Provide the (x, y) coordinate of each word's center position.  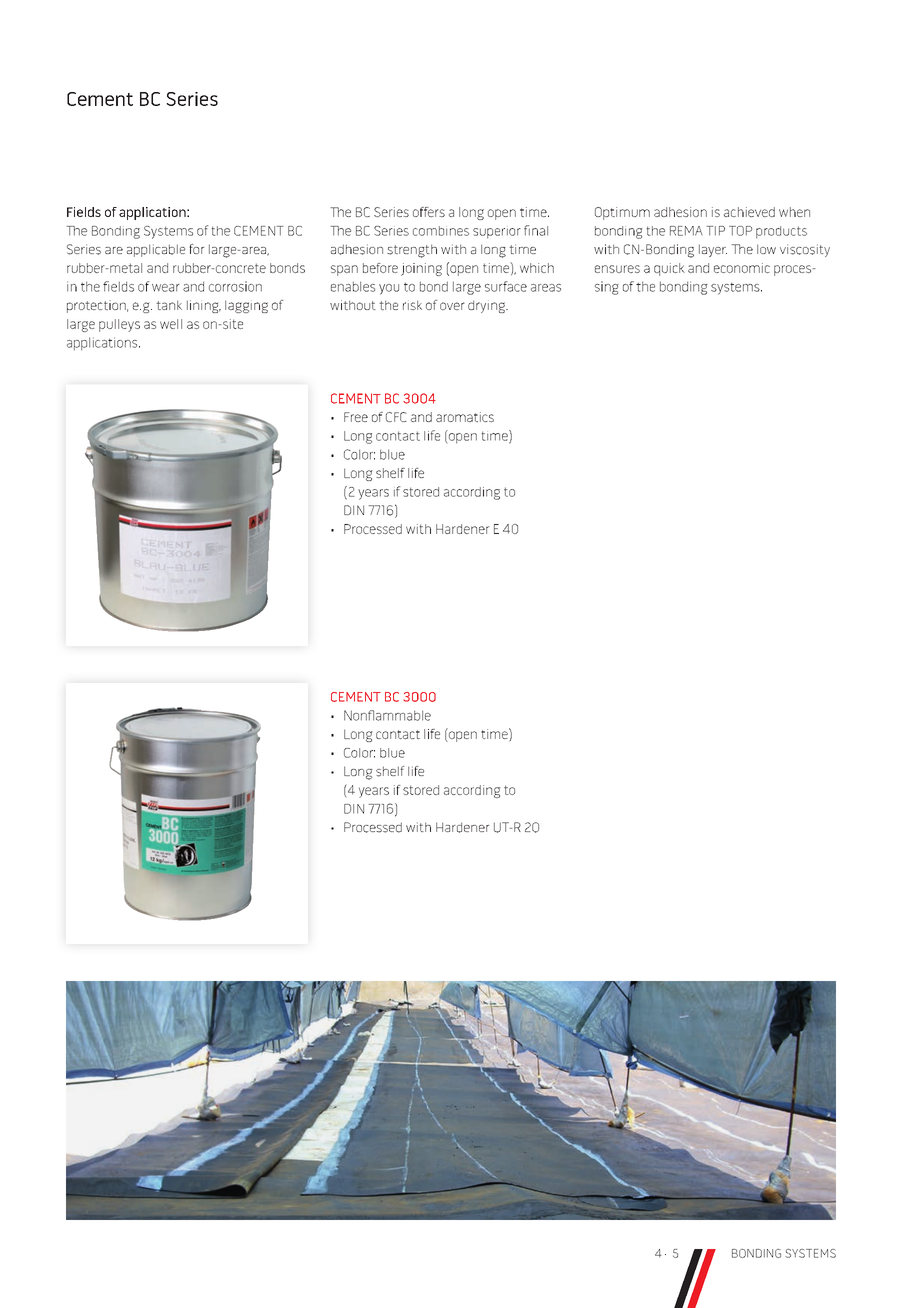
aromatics (465, 417)
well (171, 324)
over (452, 306)
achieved (749, 212)
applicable (156, 250)
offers (429, 212)
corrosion (235, 286)
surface (506, 286)
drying (488, 306)
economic (742, 268)
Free (356, 417)
